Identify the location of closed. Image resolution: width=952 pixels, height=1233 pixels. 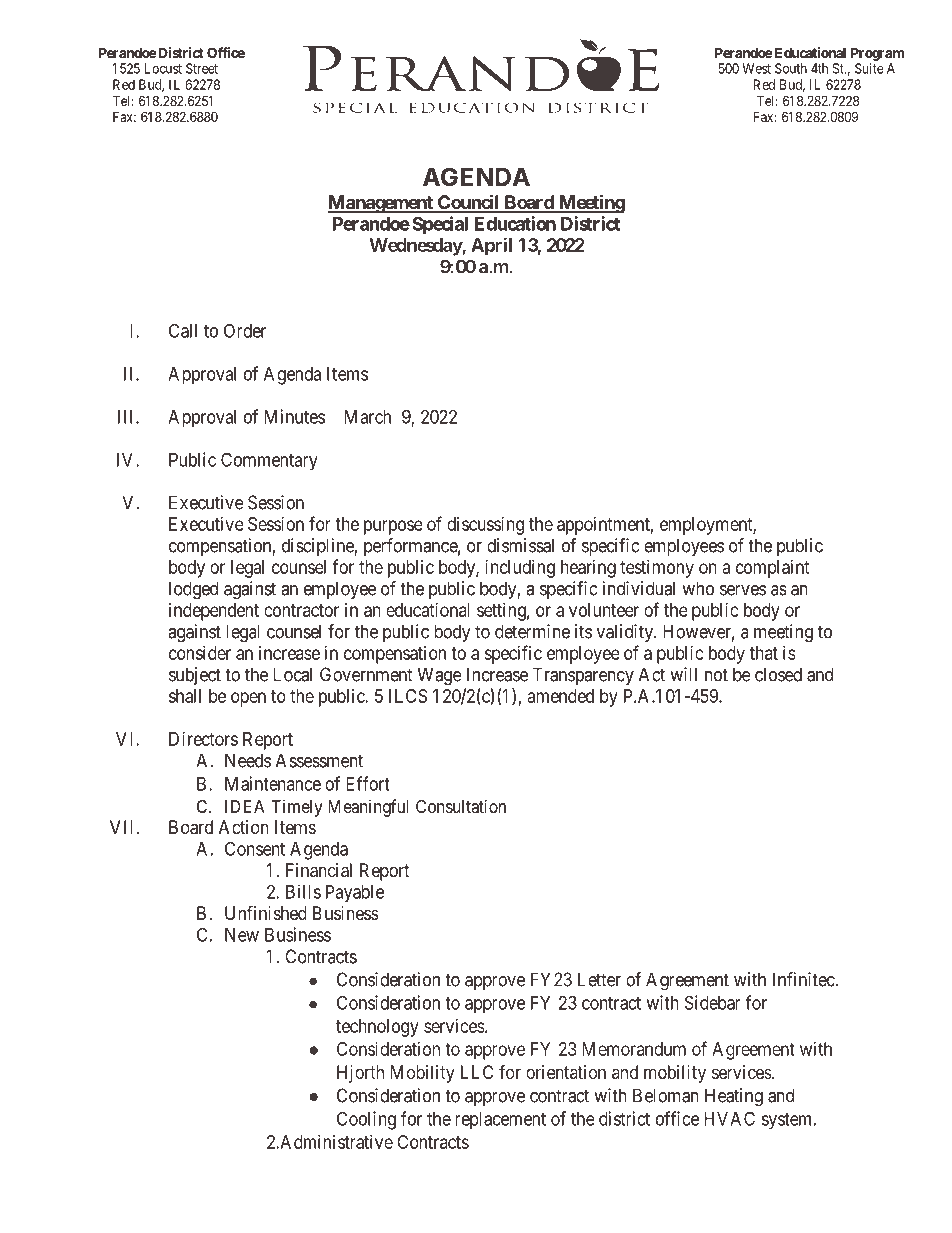
(778, 674).
